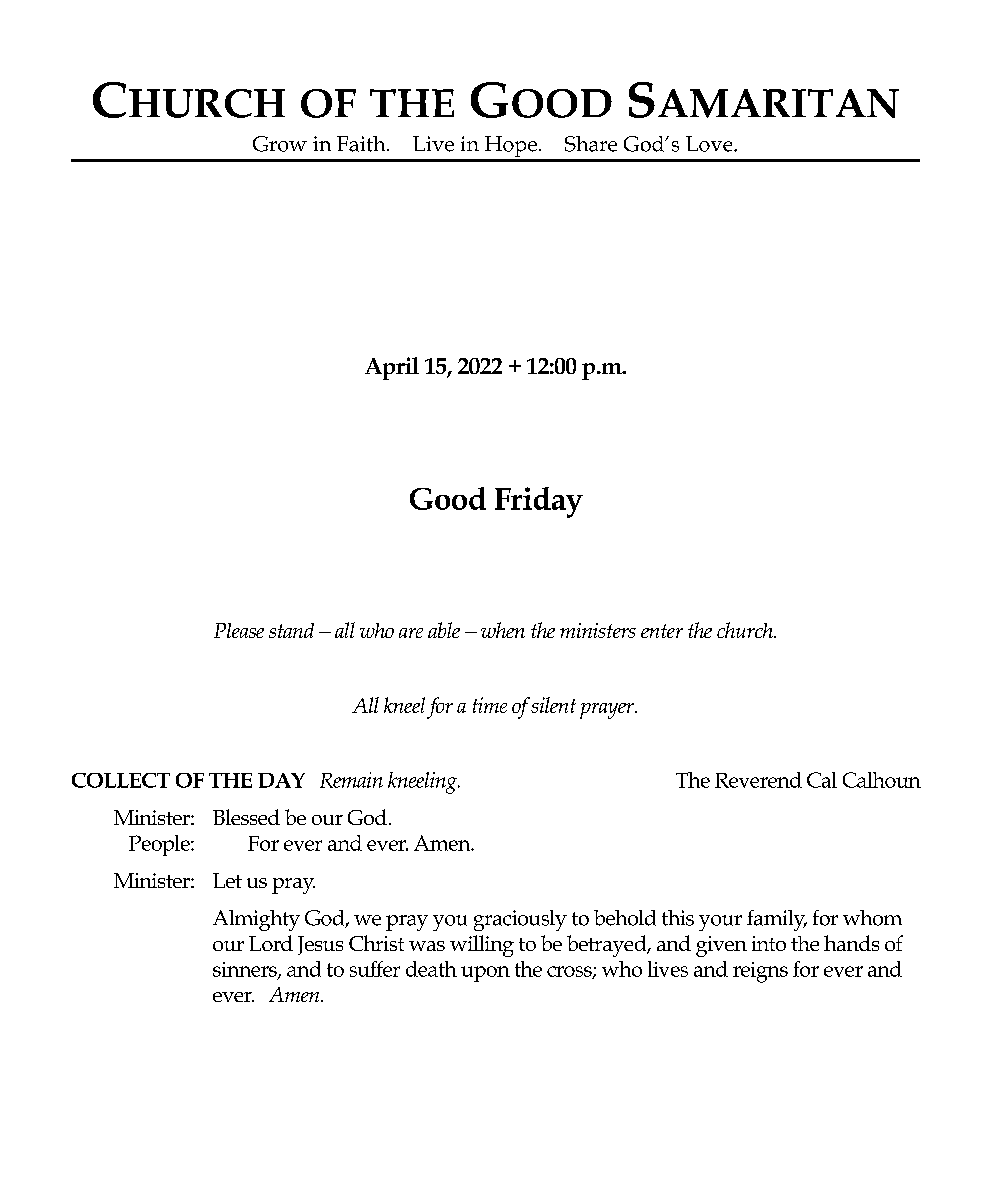 Image resolution: width=991 pixels, height=1204 pixels. Describe the element at coordinates (710, 144) in the image. I see `Love` at that location.
